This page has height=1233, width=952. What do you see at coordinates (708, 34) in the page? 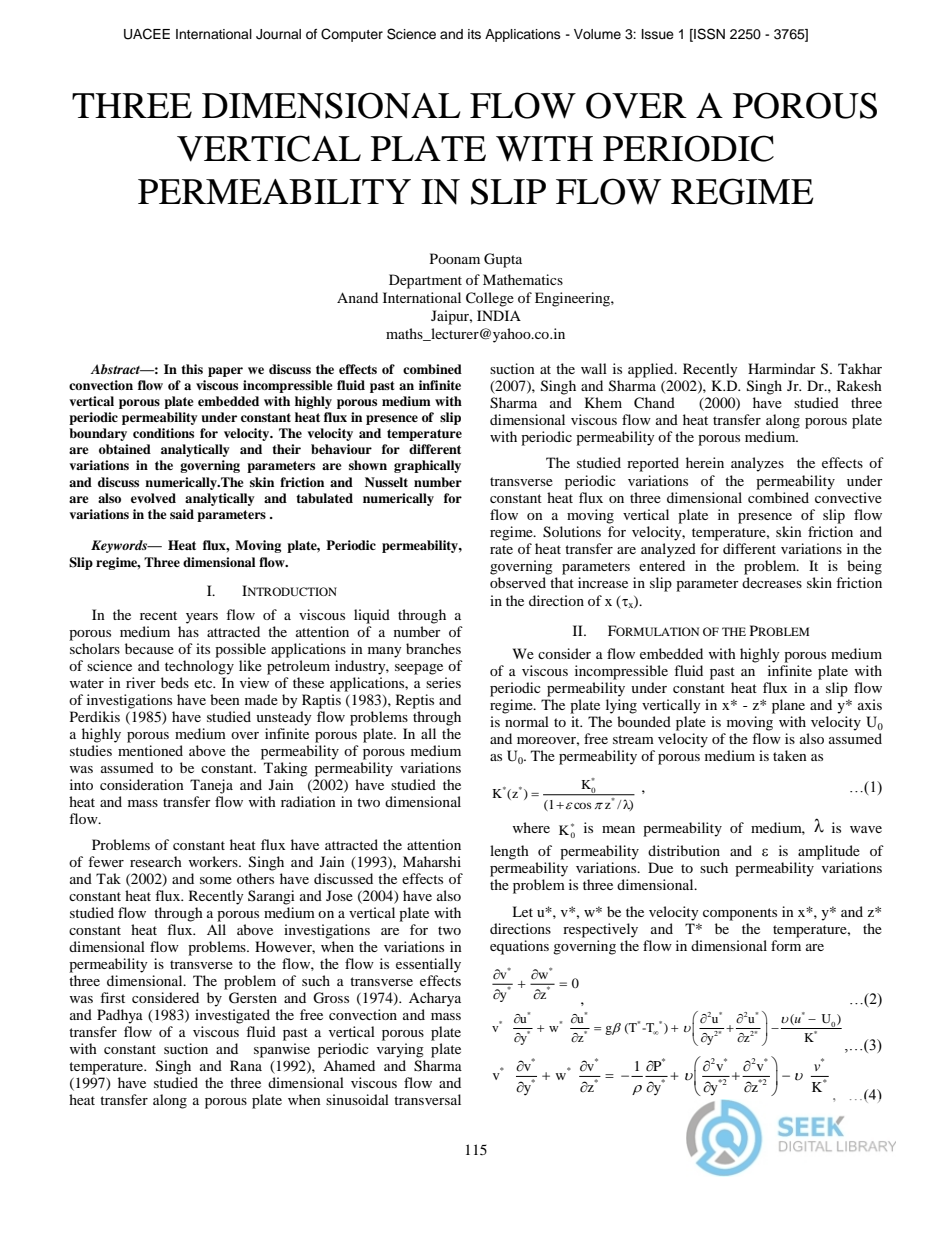
I see `ISSN` at bounding box center [708, 34].
